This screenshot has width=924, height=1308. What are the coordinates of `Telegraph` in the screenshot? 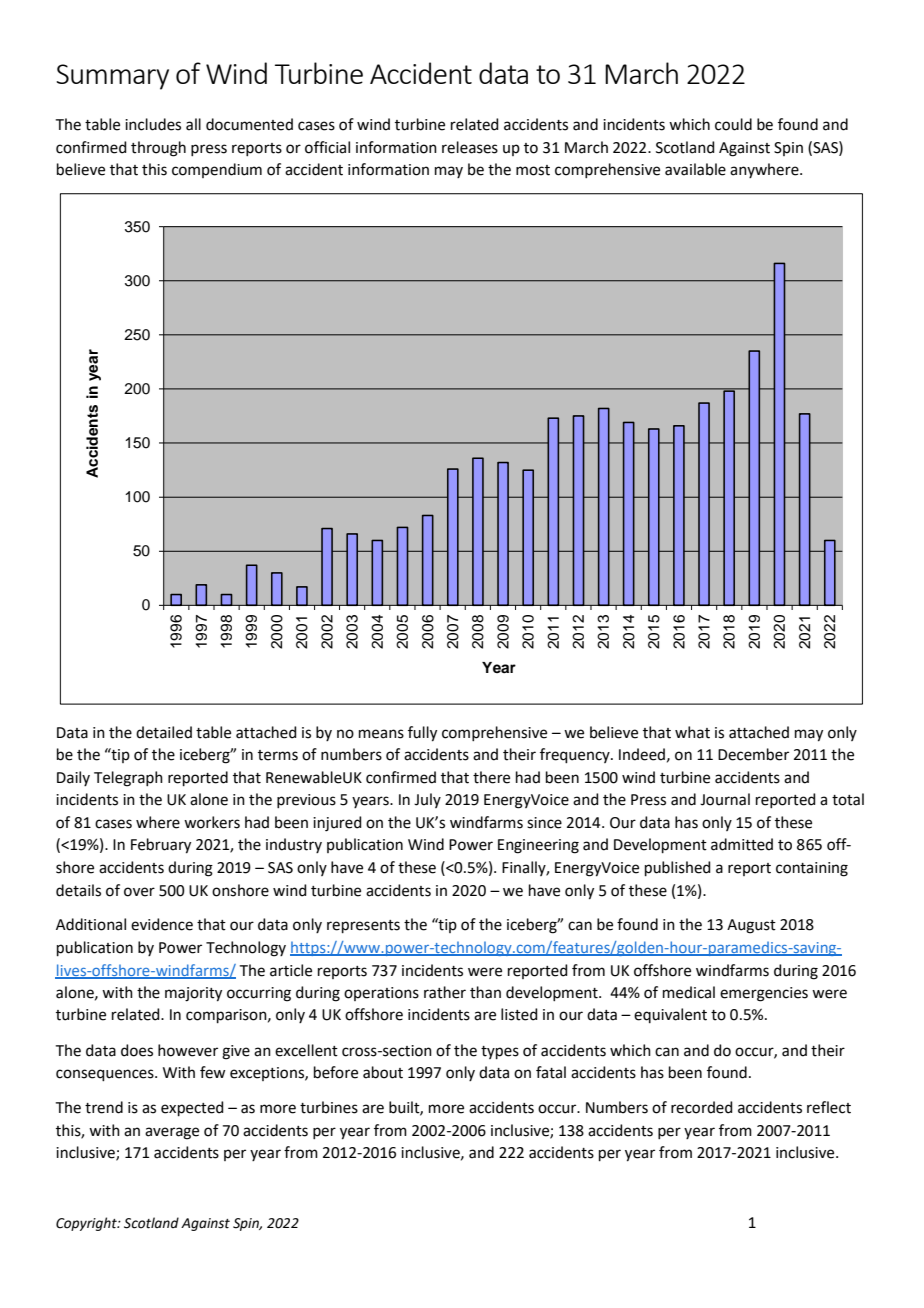 It's located at (128, 779).
